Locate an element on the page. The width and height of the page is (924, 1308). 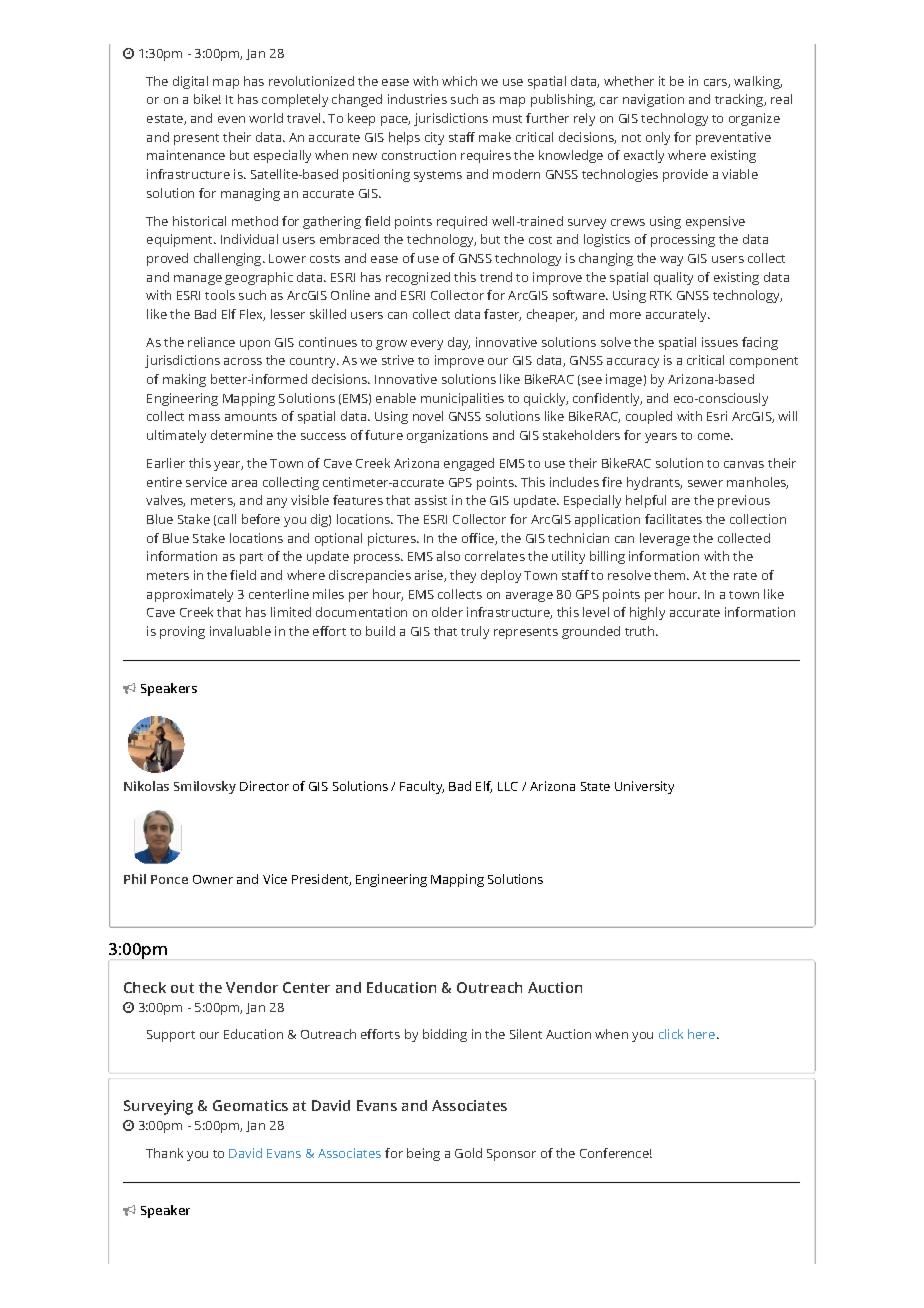
day is located at coordinates (459, 343).
